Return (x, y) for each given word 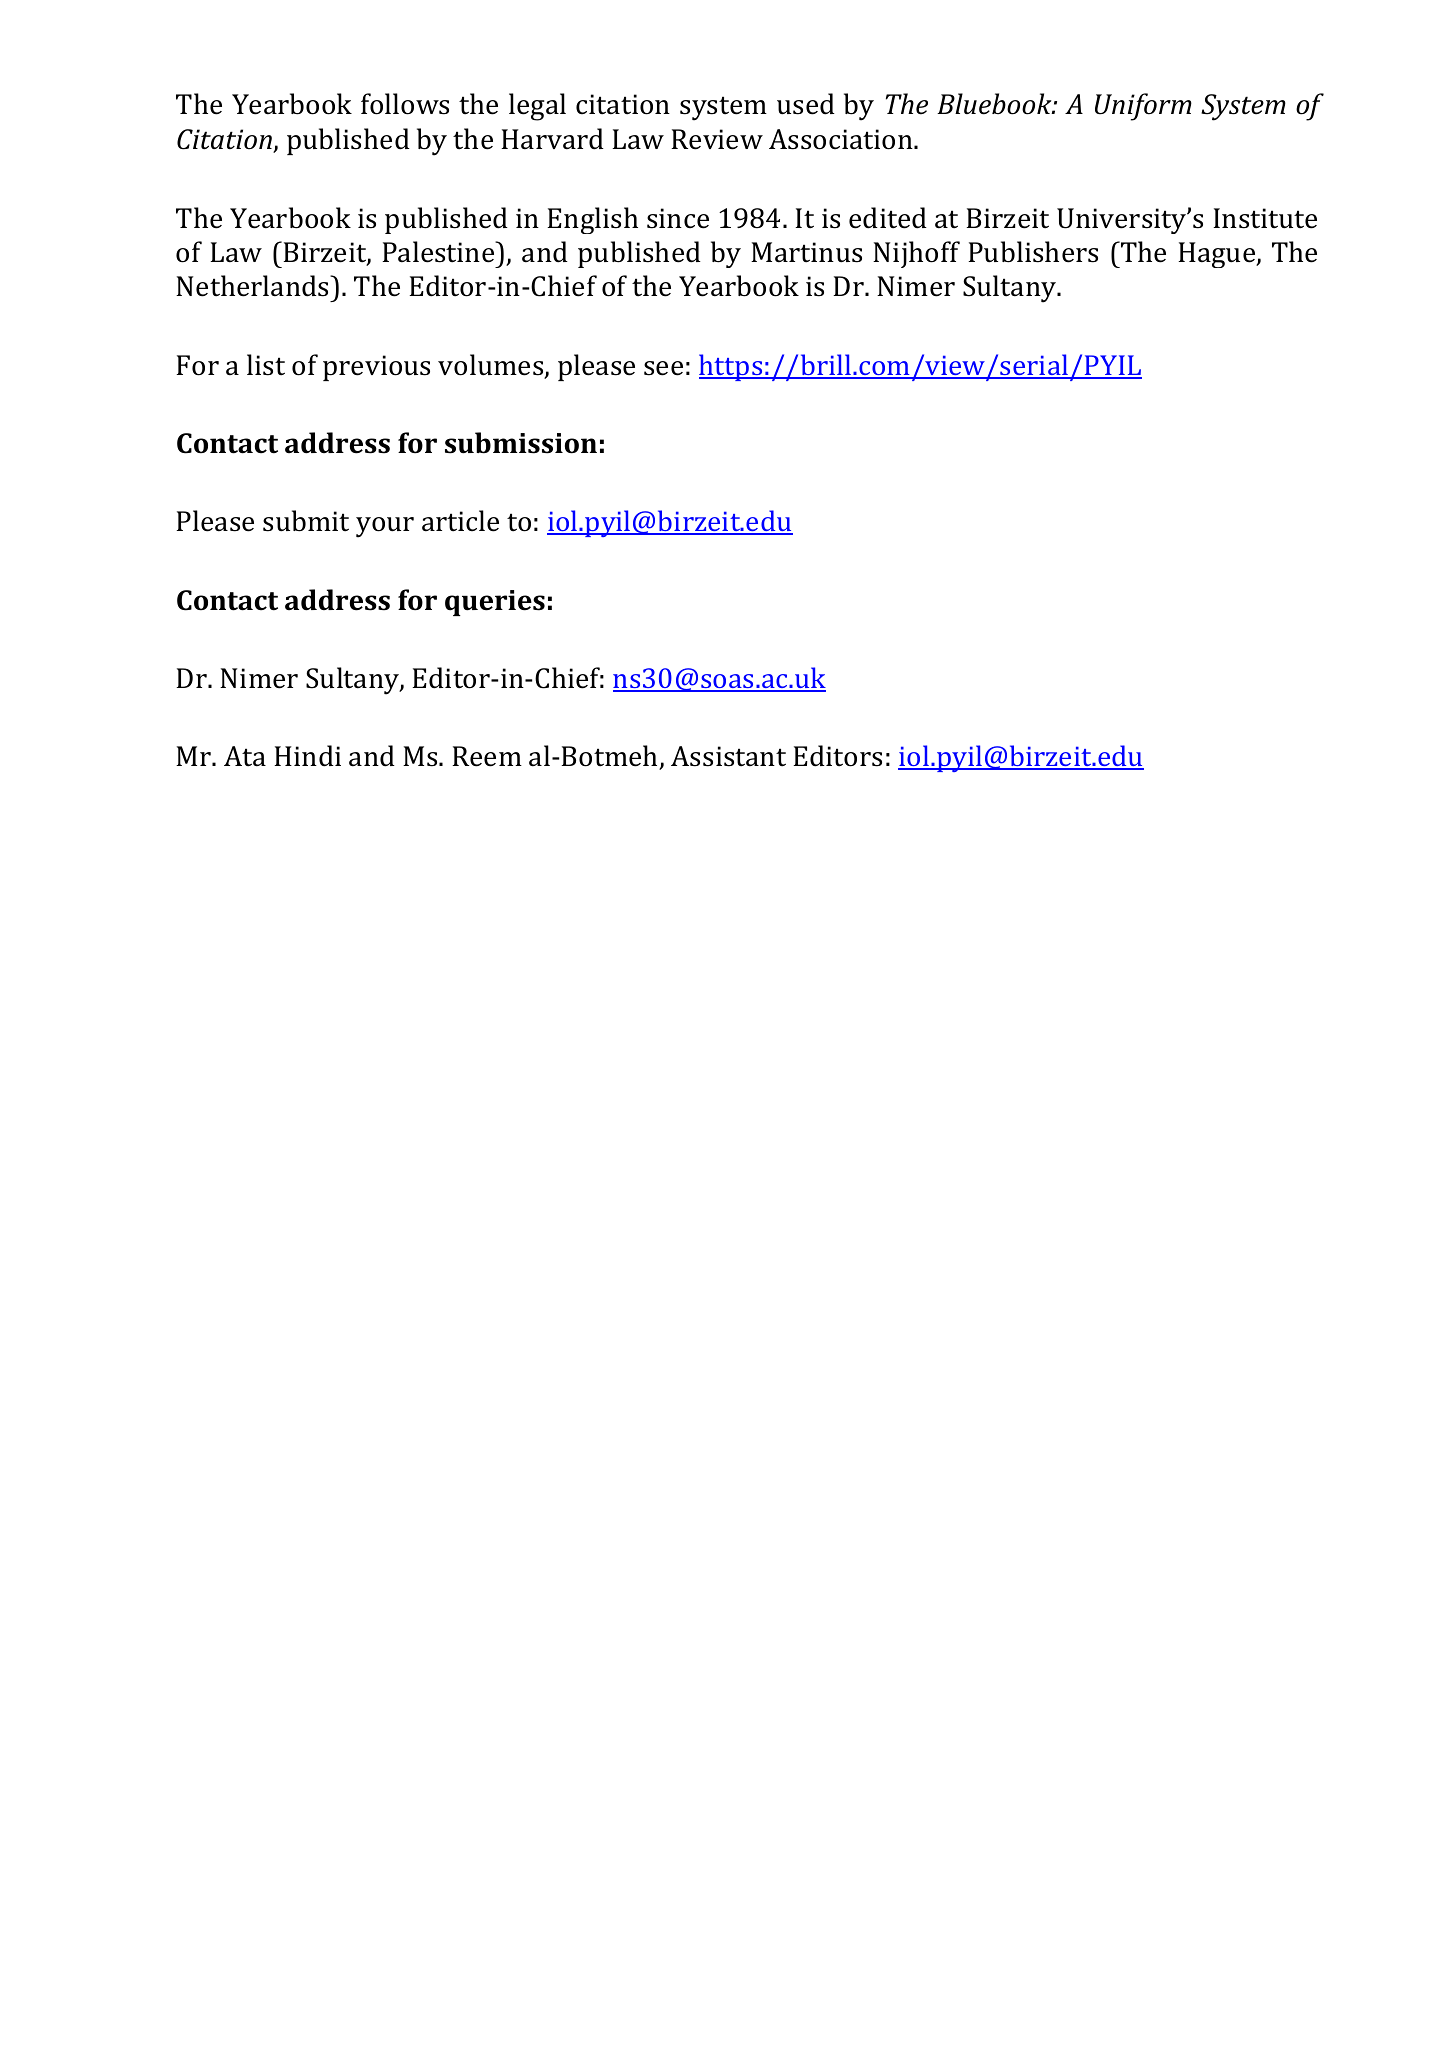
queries (495, 603)
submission (521, 443)
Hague (1218, 255)
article (460, 521)
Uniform (1143, 107)
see (663, 368)
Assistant (728, 756)
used (806, 104)
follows (405, 104)
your (385, 527)
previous (376, 368)
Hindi (307, 756)
